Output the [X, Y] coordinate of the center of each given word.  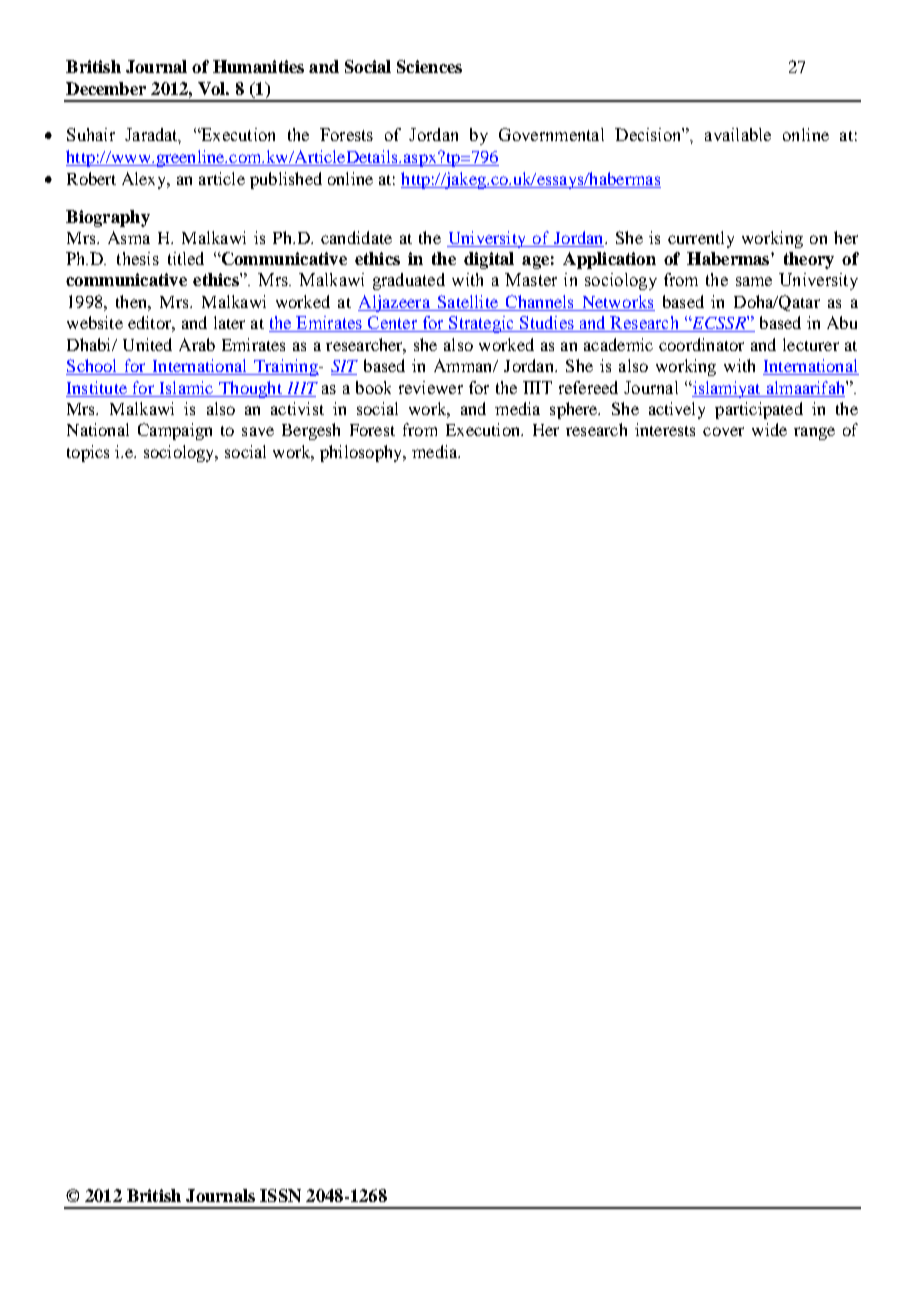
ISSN [280, 1195]
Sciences [429, 66]
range [814, 433]
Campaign [175, 431]
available [738, 134]
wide [769, 429]
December [106, 88]
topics [88, 453]
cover [723, 431]
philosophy [362, 453]
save [258, 431]
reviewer [431, 387]
